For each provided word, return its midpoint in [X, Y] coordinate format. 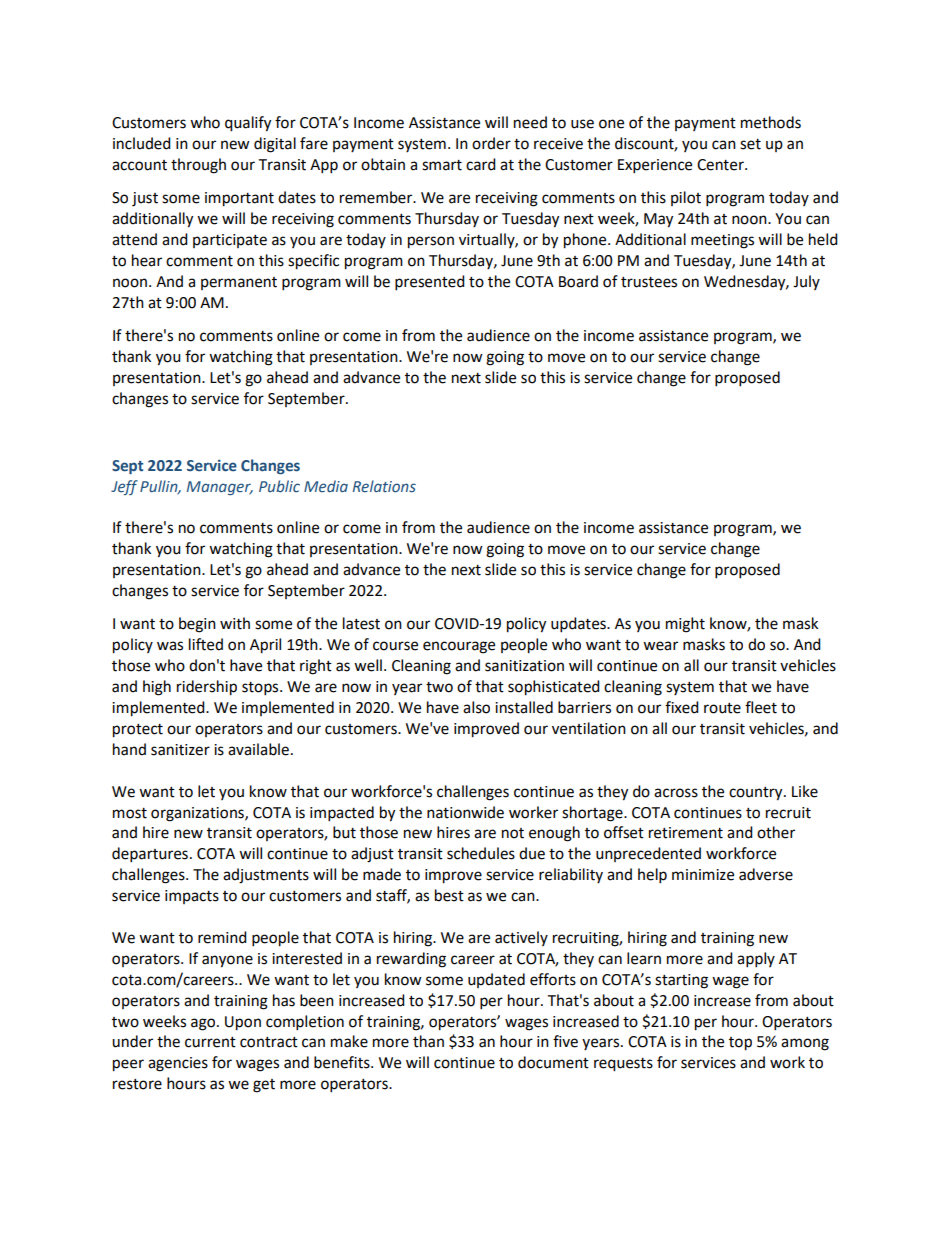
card [481, 164]
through [198, 166]
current [210, 1042]
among [805, 1044]
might [685, 625]
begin [197, 625]
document [553, 1062]
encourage [459, 647]
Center [721, 165]
